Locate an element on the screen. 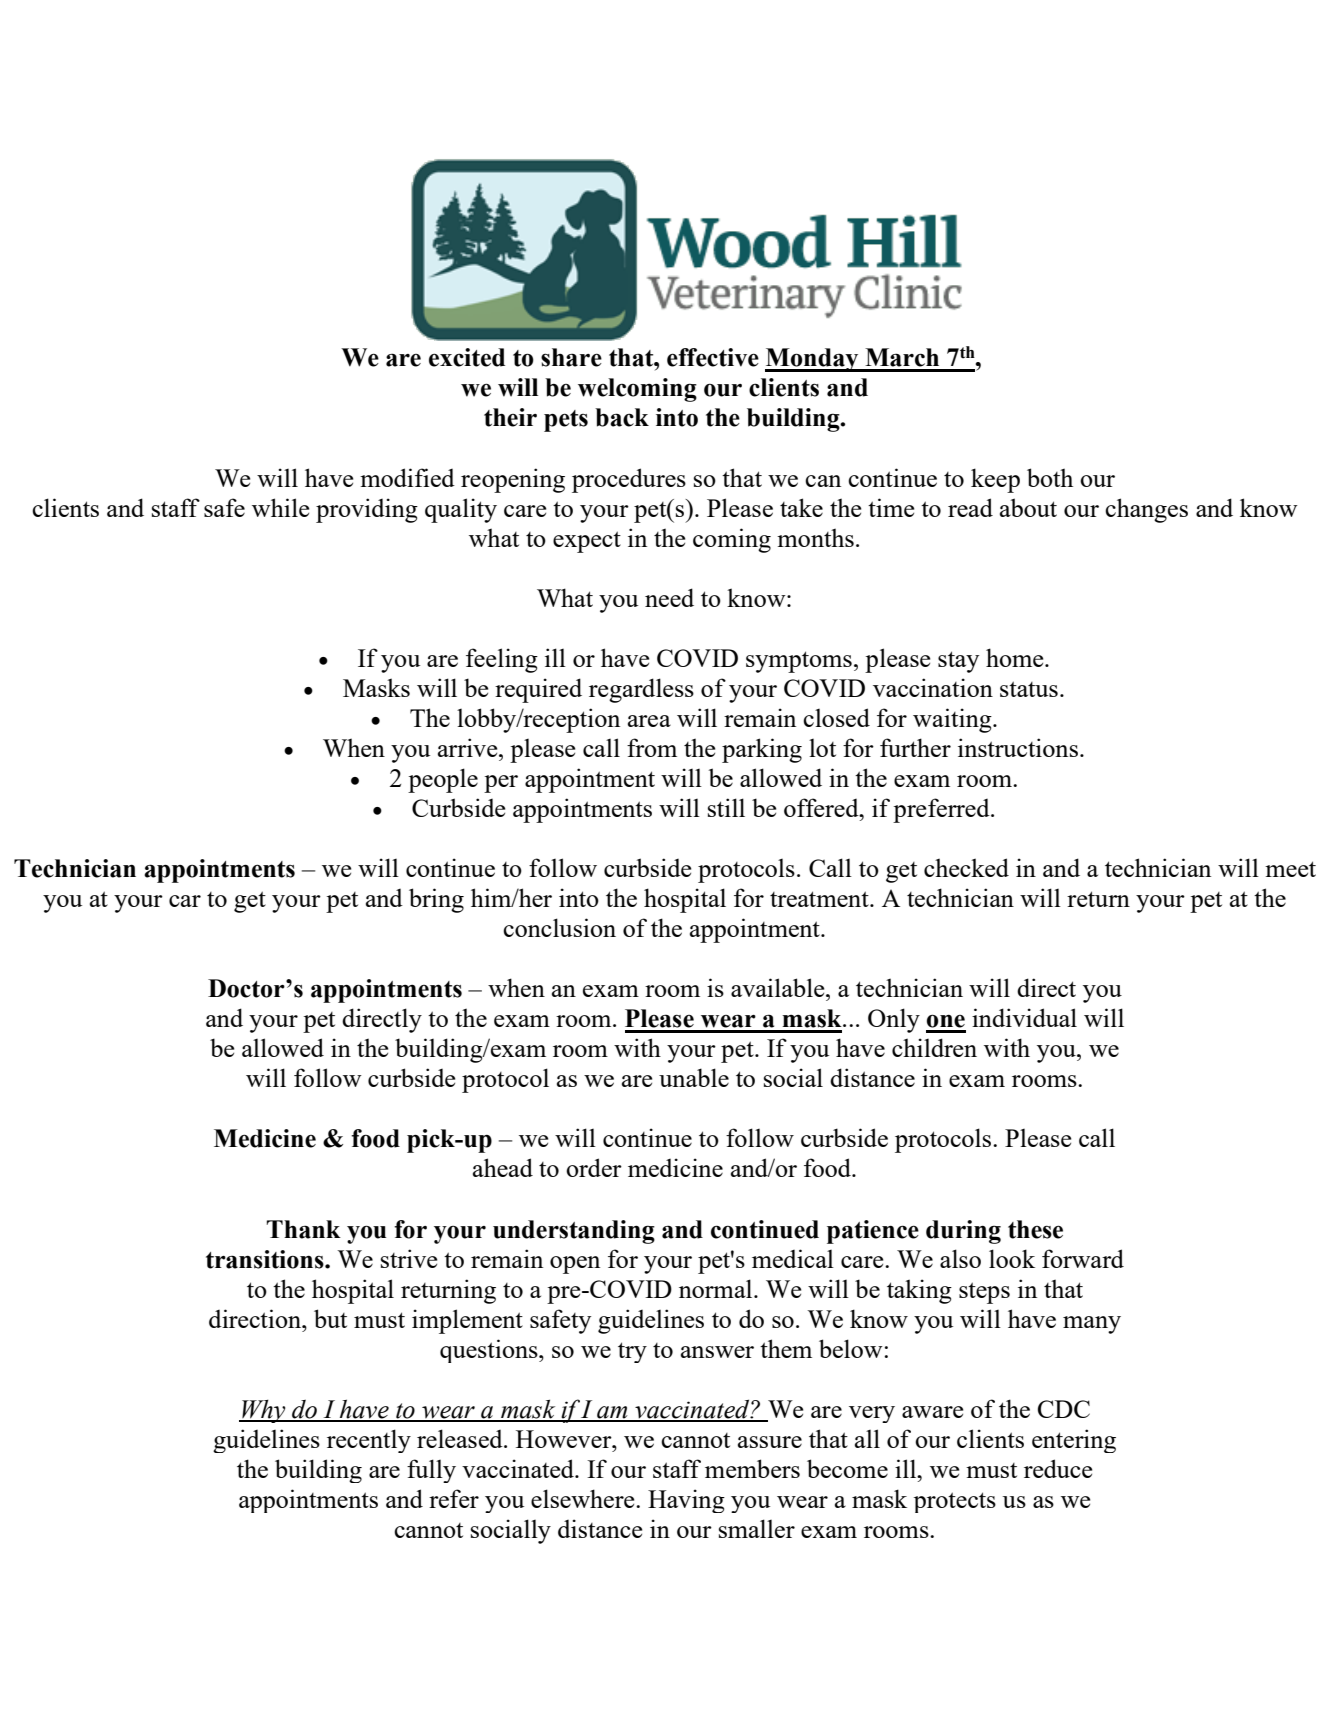 The image size is (1330, 1721). ahead is located at coordinates (503, 1167).
